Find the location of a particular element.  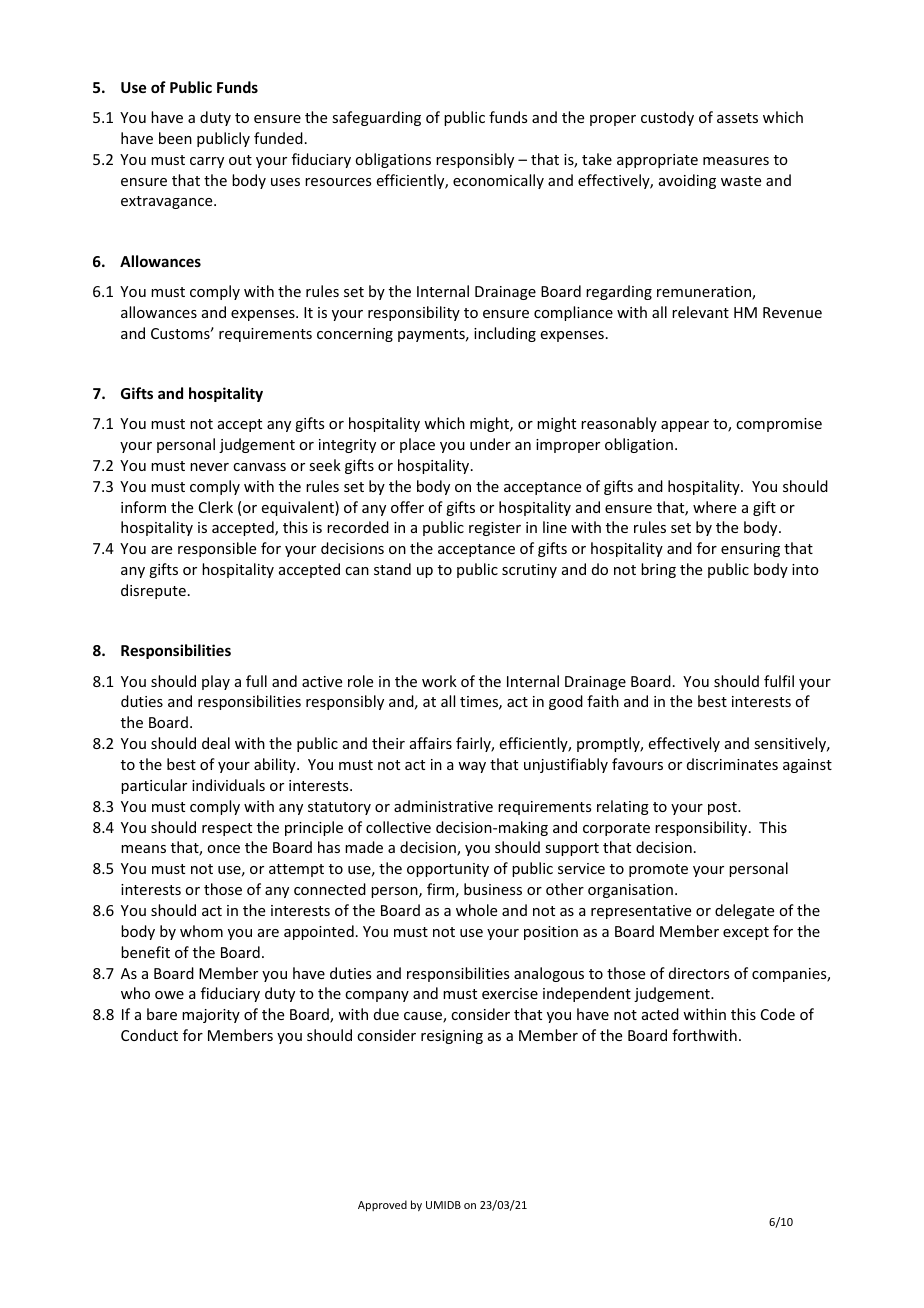

play is located at coordinates (216, 682).
